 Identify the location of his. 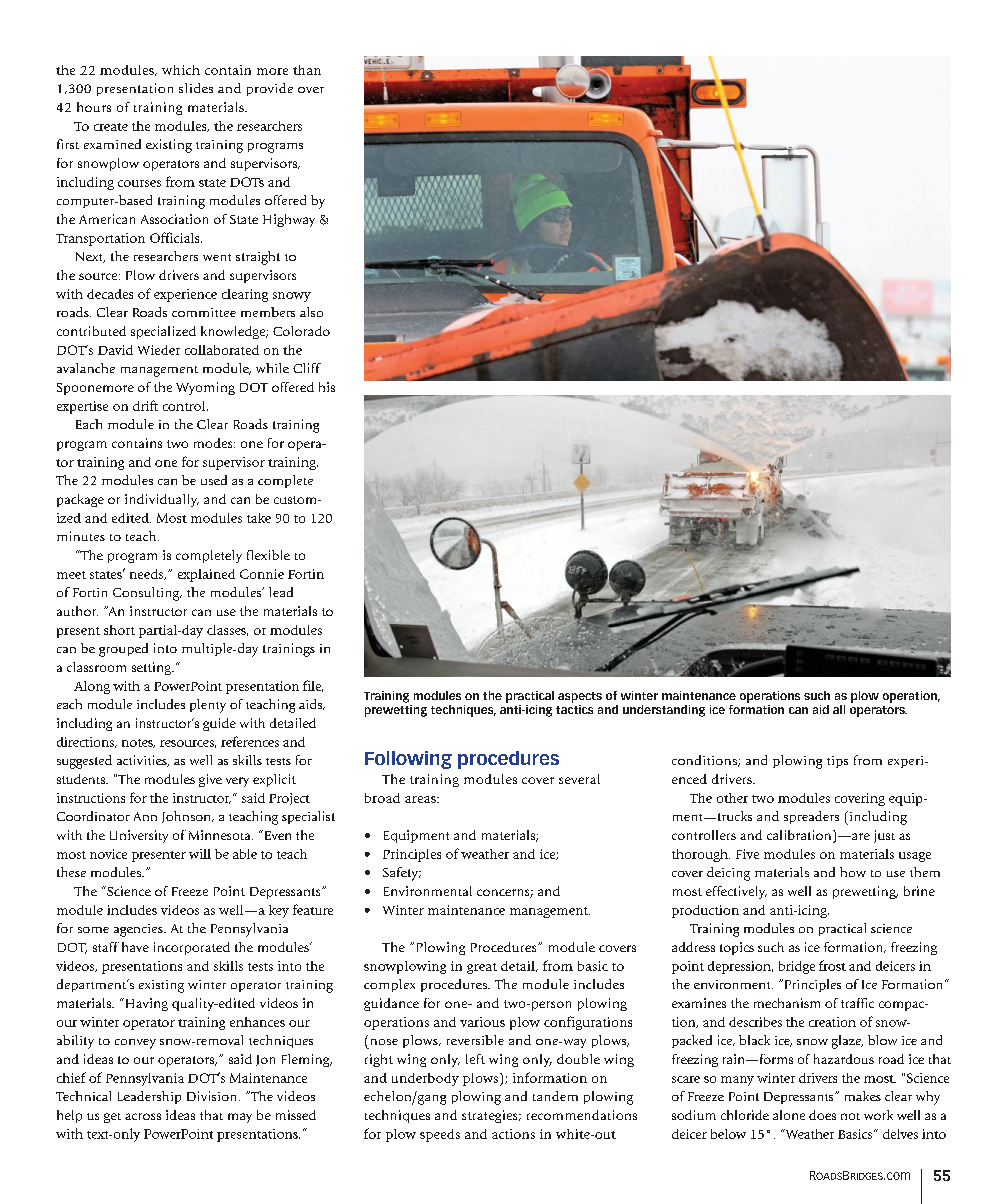
(327, 387).
